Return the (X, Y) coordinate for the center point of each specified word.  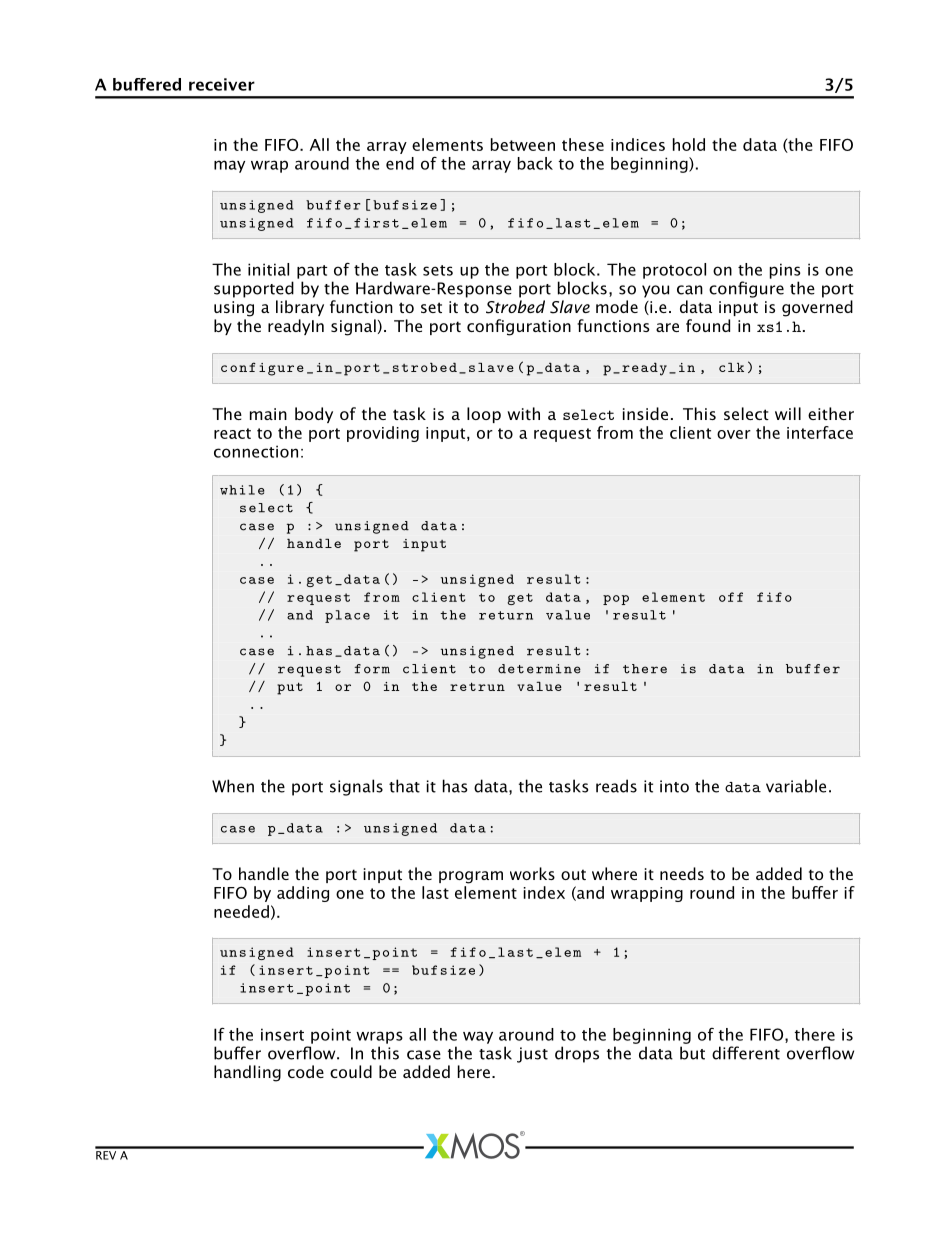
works (532, 873)
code (306, 1071)
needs (682, 873)
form (372, 669)
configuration (519, 327)
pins (785, 271)
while (242, 490)
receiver (222, 84)
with (523, 413)
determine (539, 669)
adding (303, 894)
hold (689, 144)
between (523, 144)
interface (820, 432)
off (731, 597)
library (300, 308)
